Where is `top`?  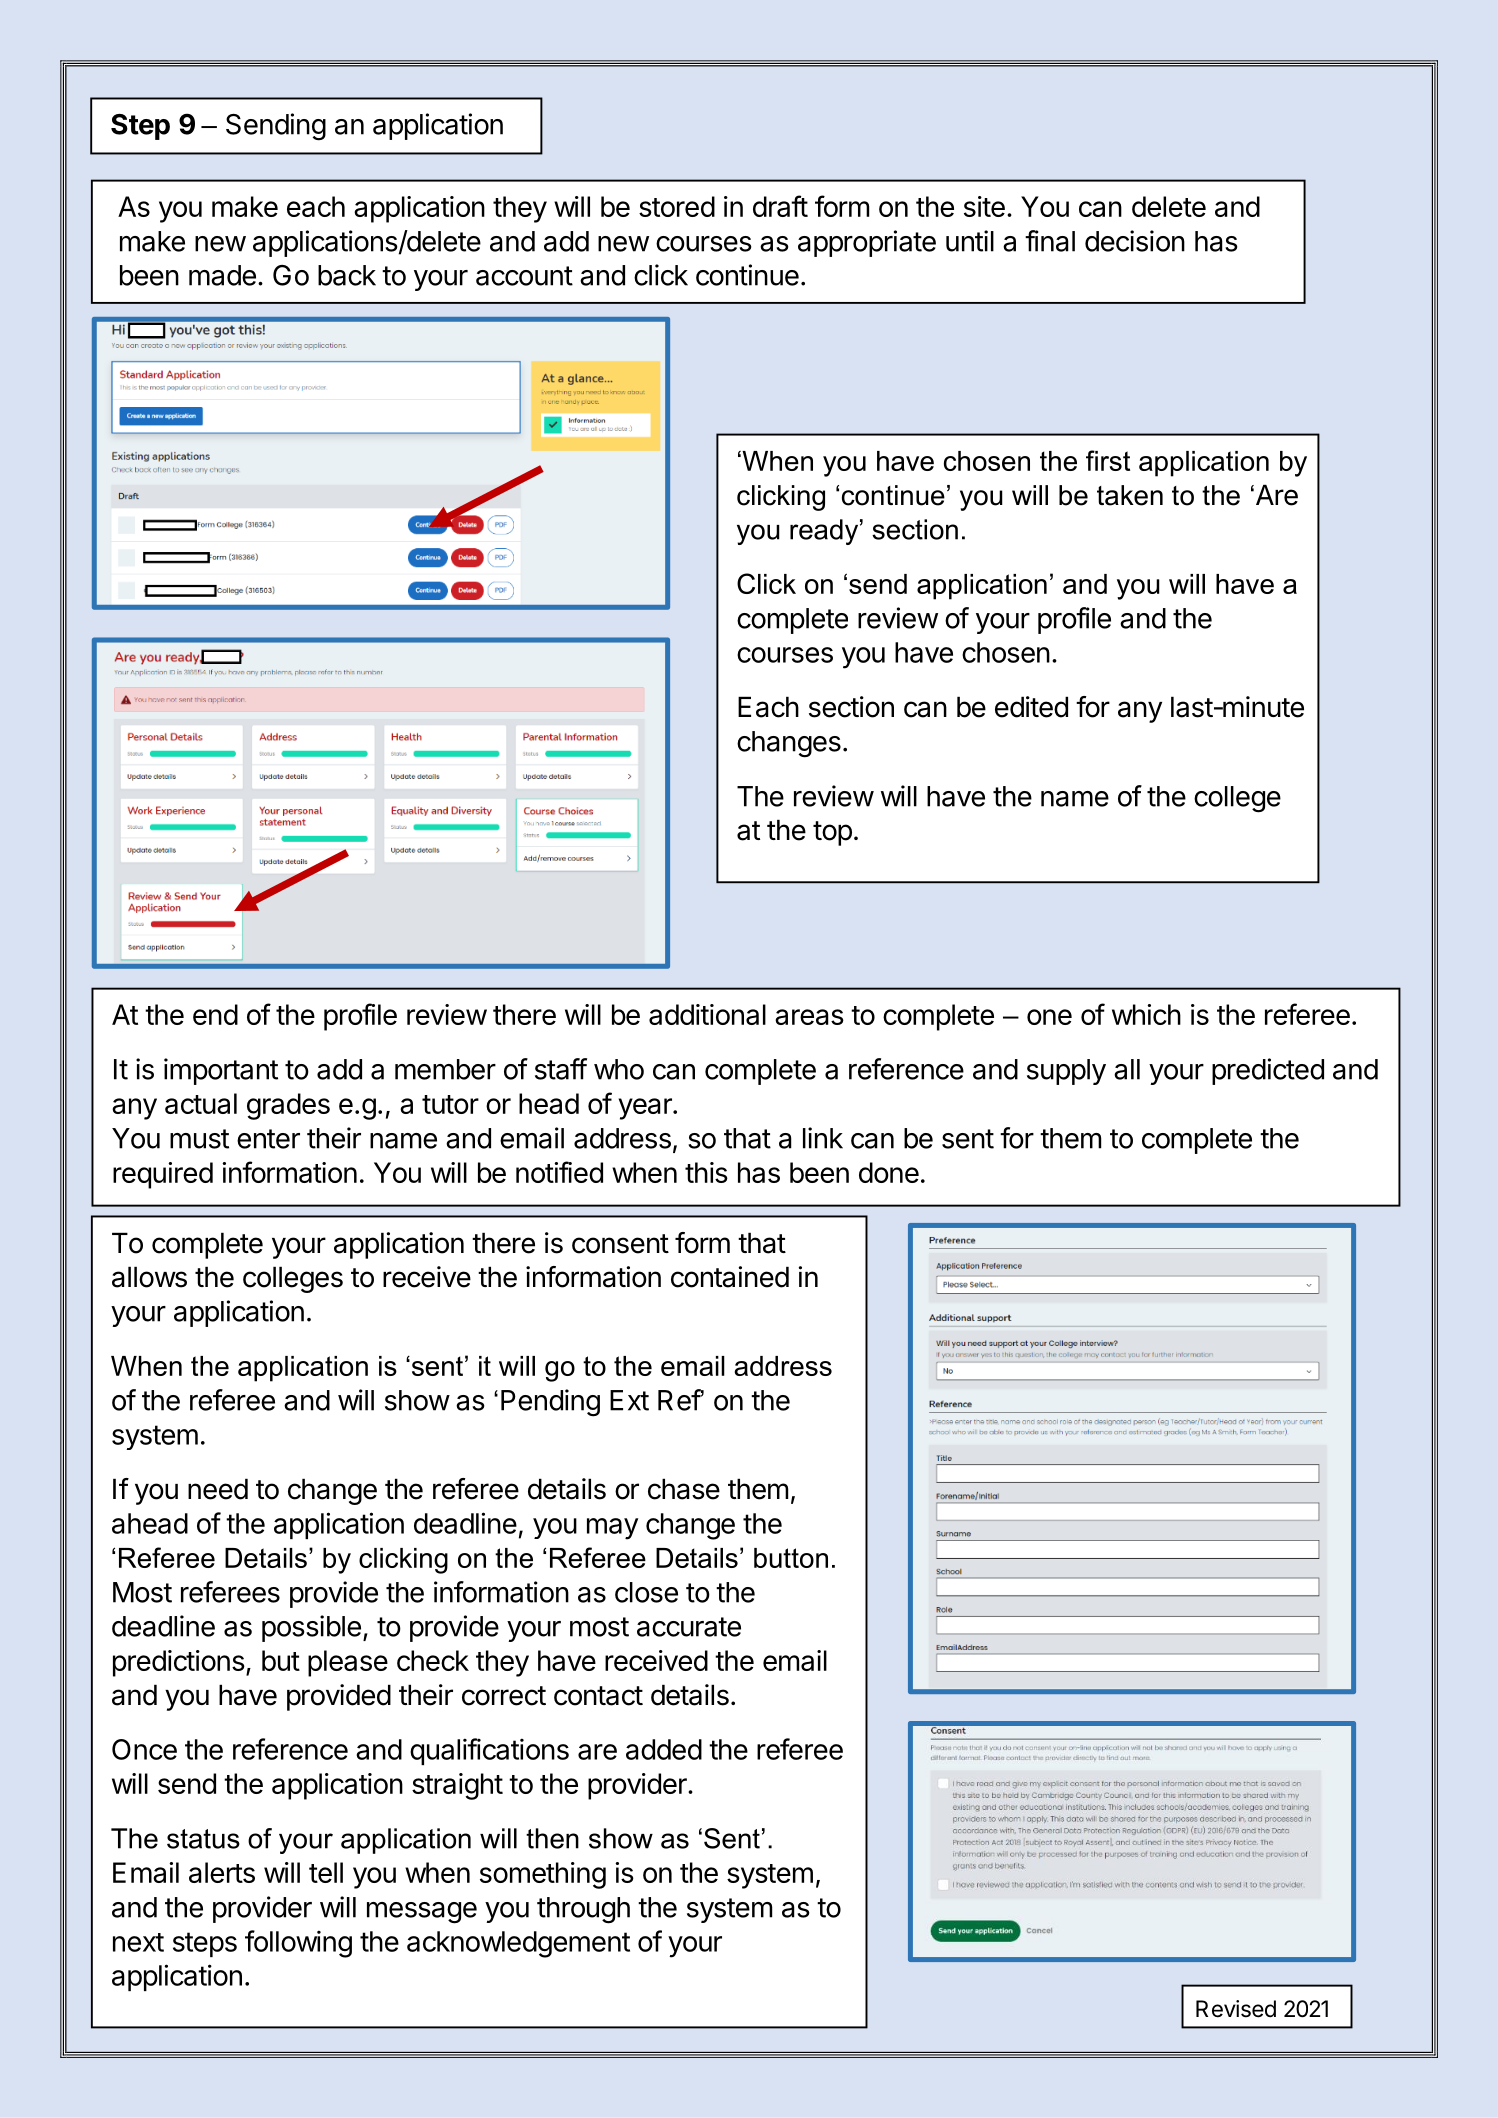 top is located at coordinates (832, 833).
